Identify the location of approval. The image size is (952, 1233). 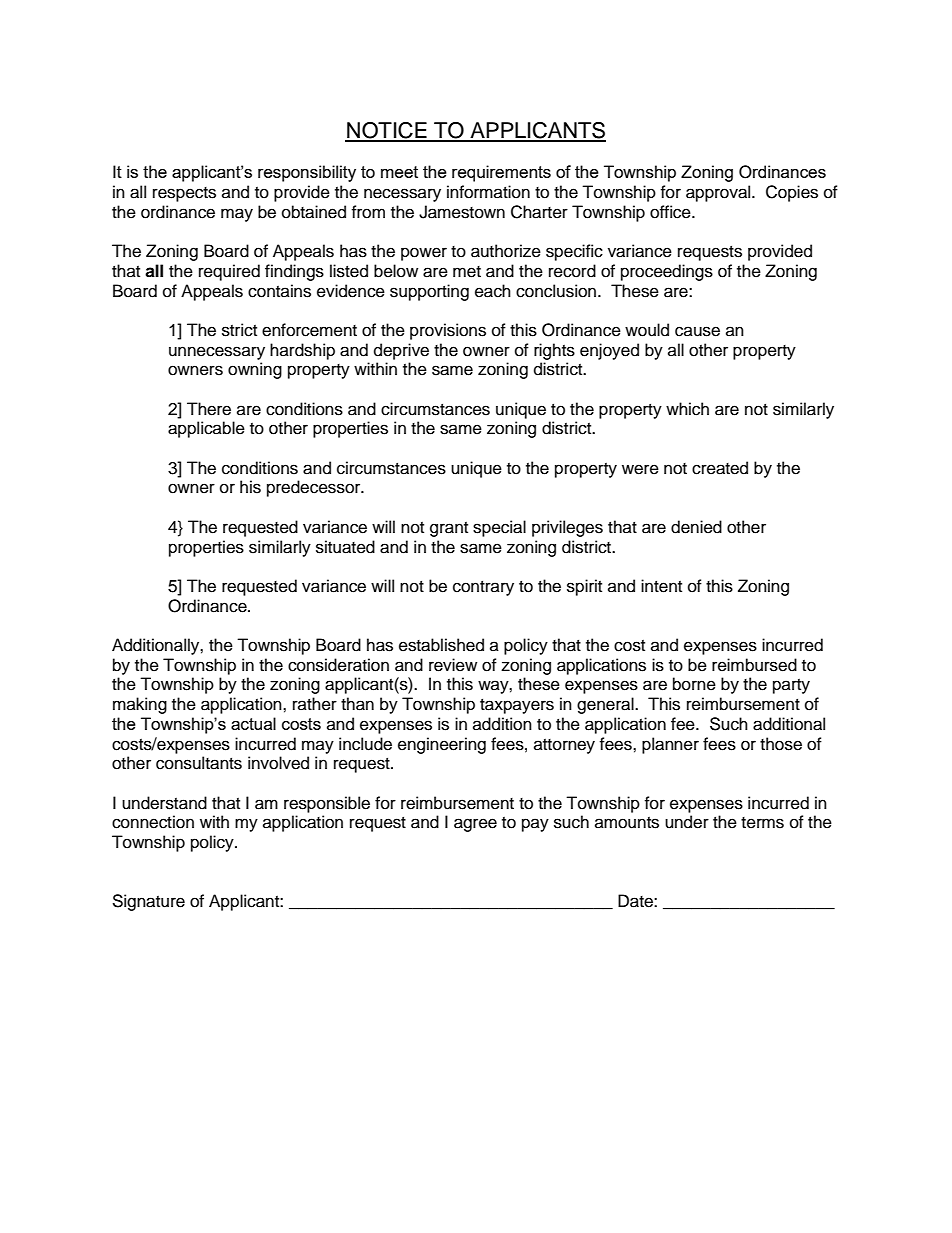
(719, 193).
